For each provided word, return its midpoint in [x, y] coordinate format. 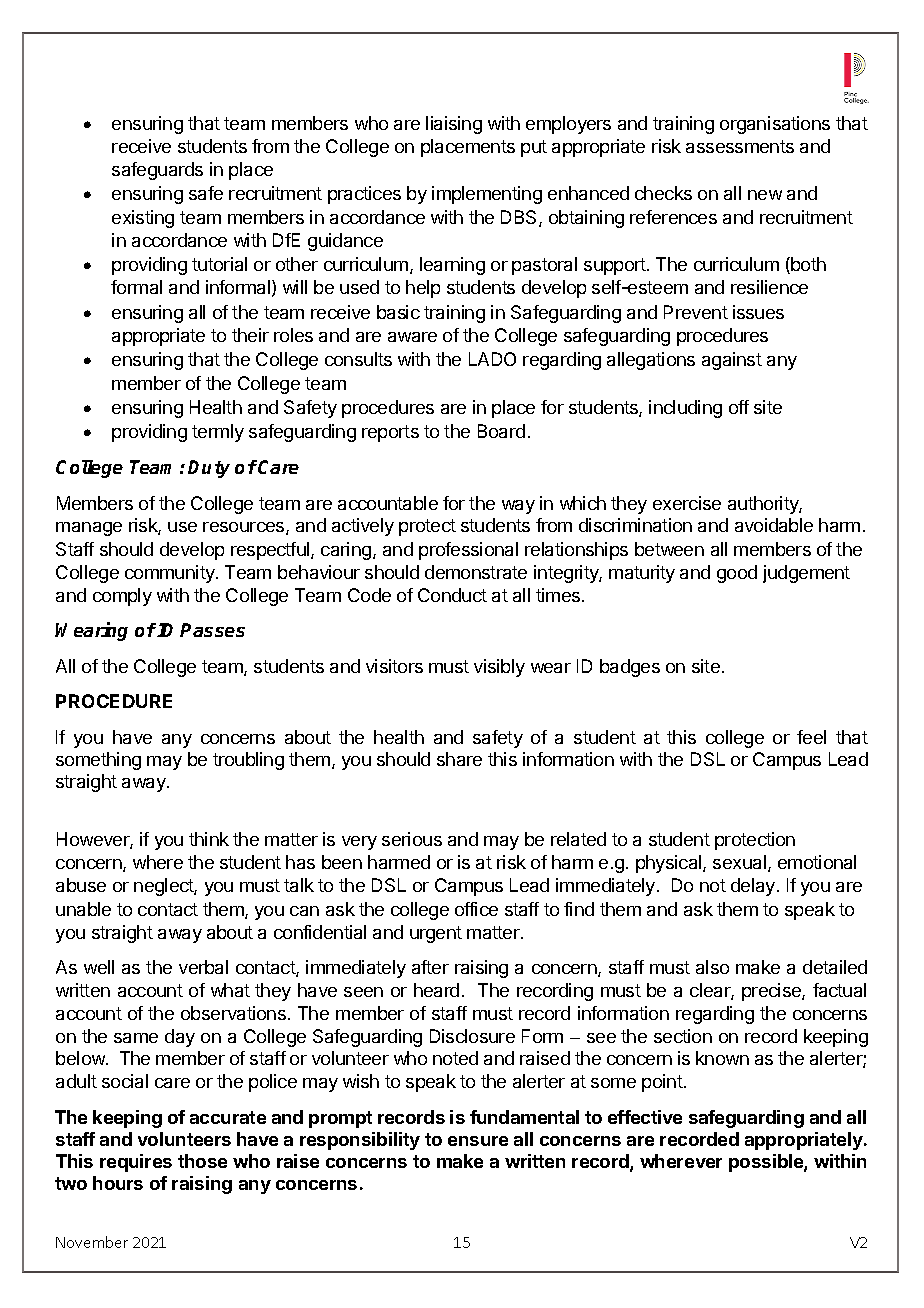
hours [118, 1183]
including [685, 409]
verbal [203, 967]
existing [143, 219]
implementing [487, 195]
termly [218, 433]
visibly [499, 668]
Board [501, 431]
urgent [436, 934]
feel [811, 737]
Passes [212, 630]
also [712, 967]
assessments [740, 146]
